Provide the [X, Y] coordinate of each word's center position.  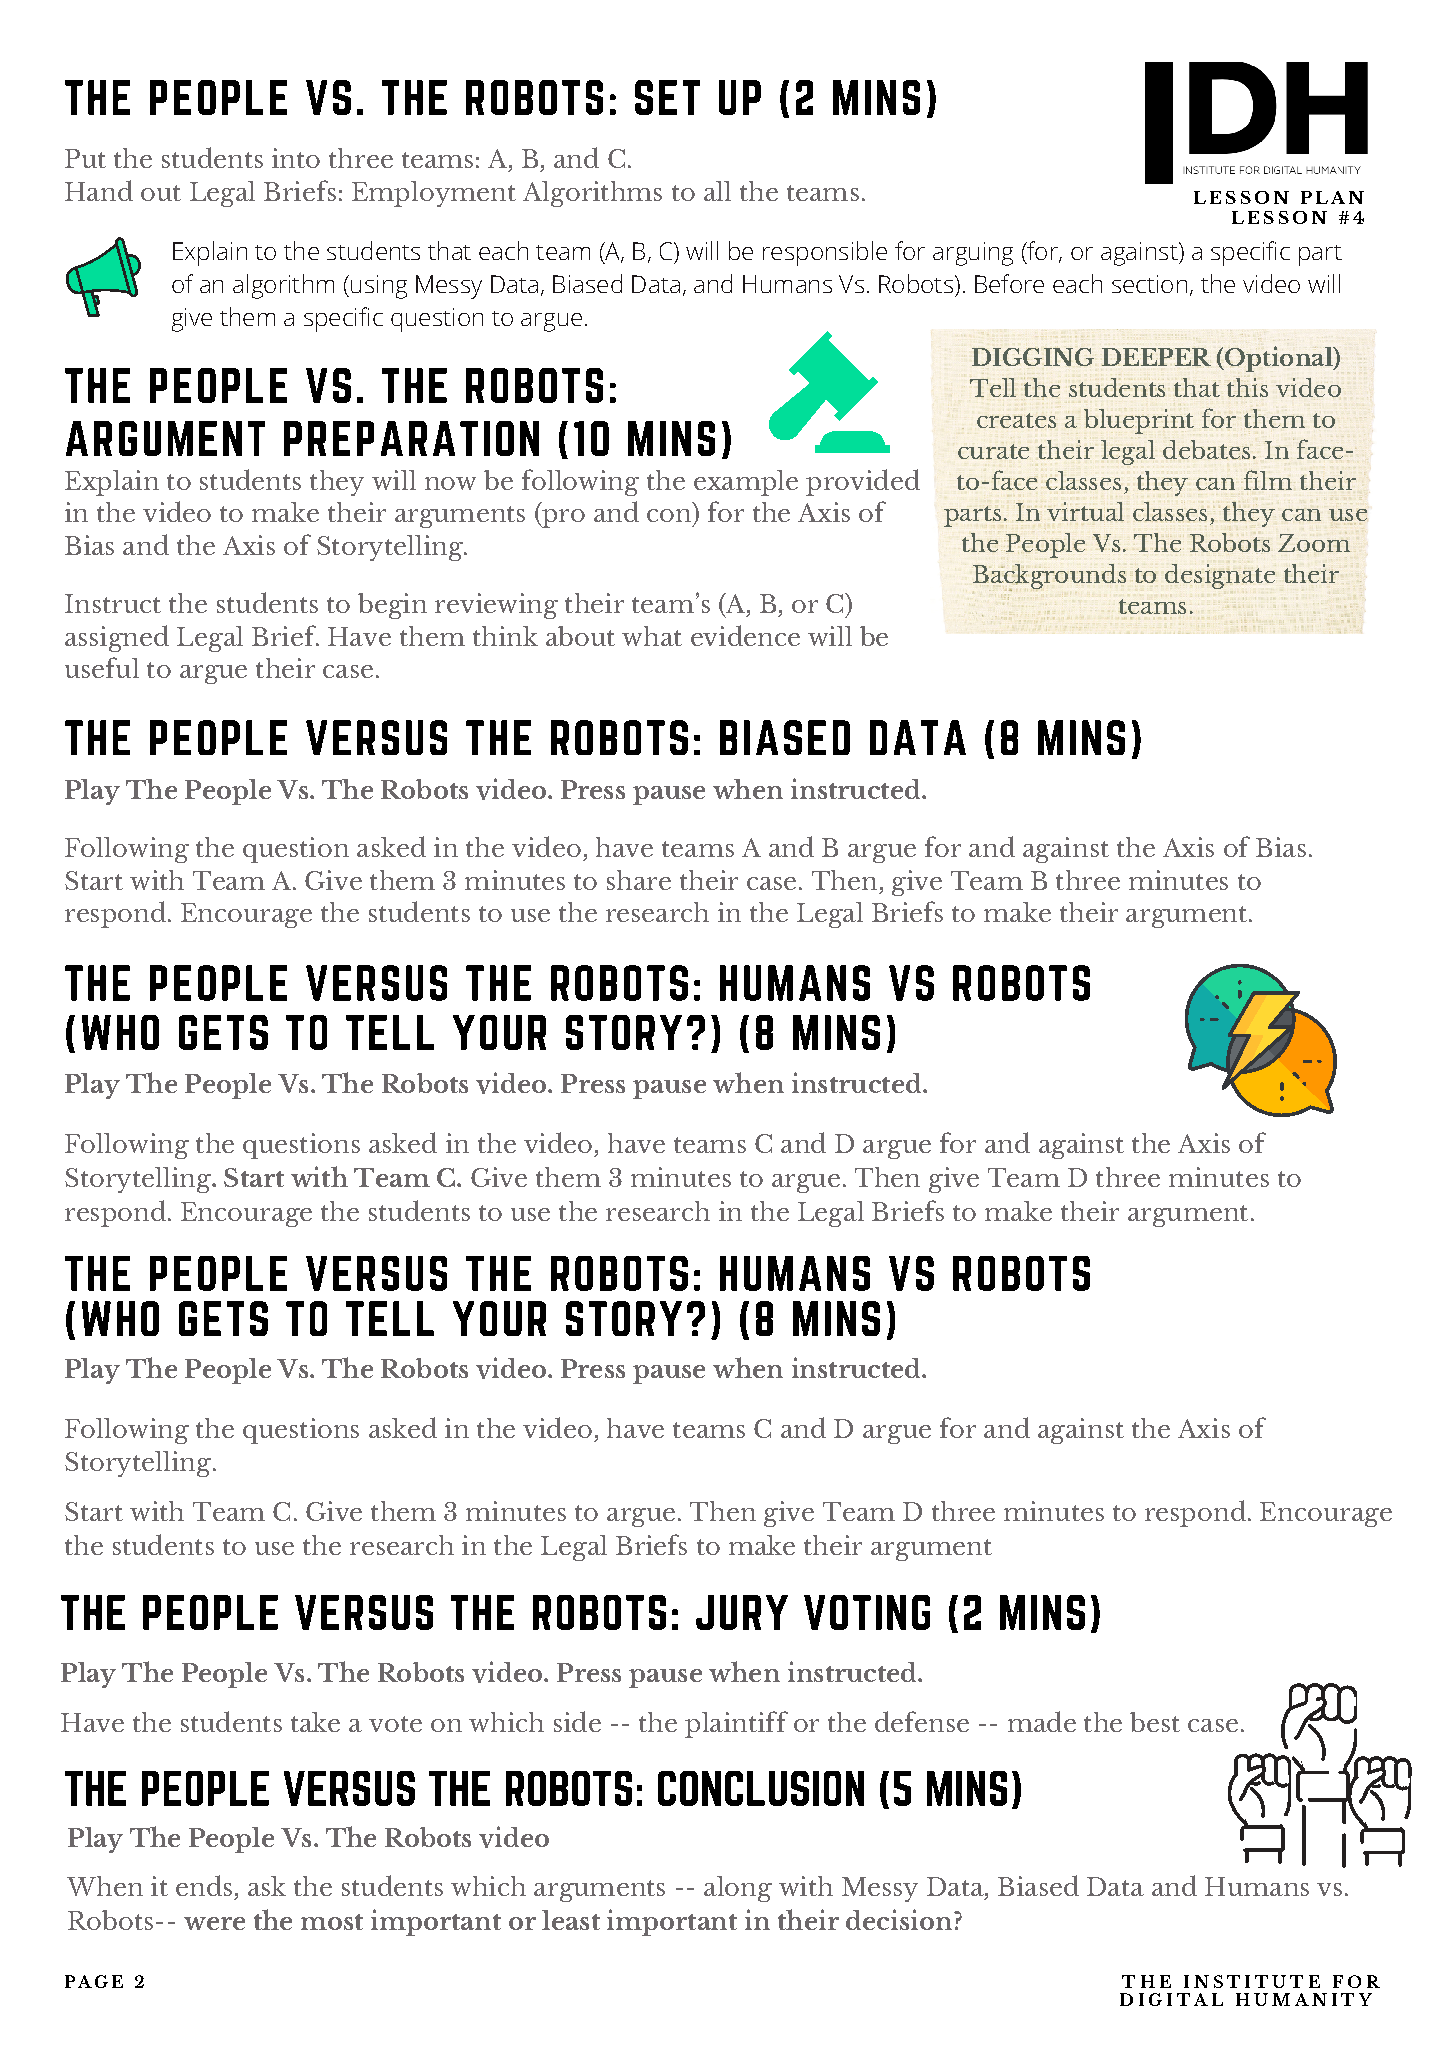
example [746, 483]
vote [395, 1724]
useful [102, 667]
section [1149, 284]
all [717, 191]
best [1155, 1722]
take [315, 1722]
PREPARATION [411, 438]
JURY [742, 1612]
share [639, 880]
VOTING [867, 1612]
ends [204, 1885]
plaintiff [736, 1724]
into [296, 158]
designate [1220, 576]
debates [1206, 449]
